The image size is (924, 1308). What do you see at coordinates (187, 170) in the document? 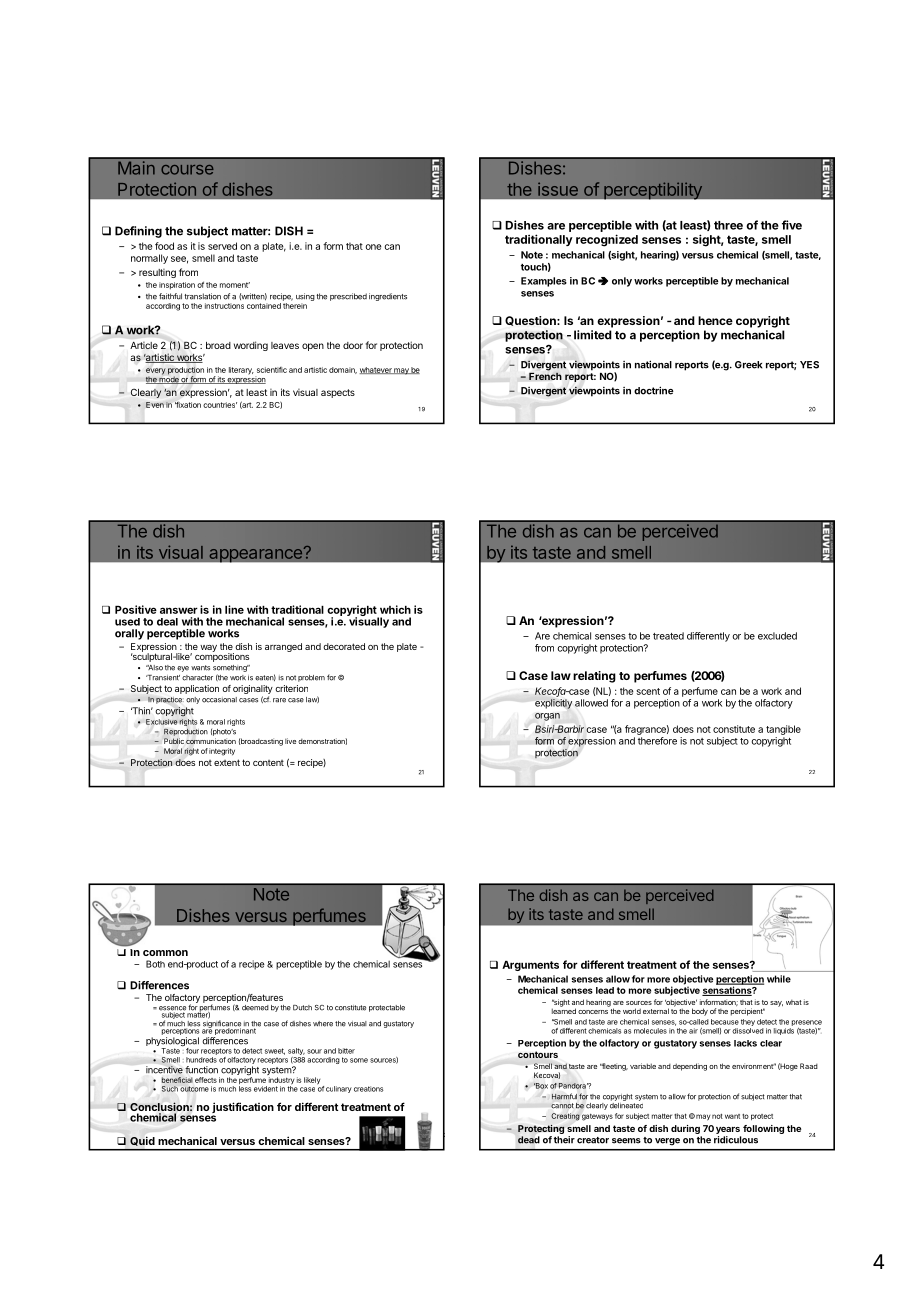
I see `course` at bounding box center [187, 170].
